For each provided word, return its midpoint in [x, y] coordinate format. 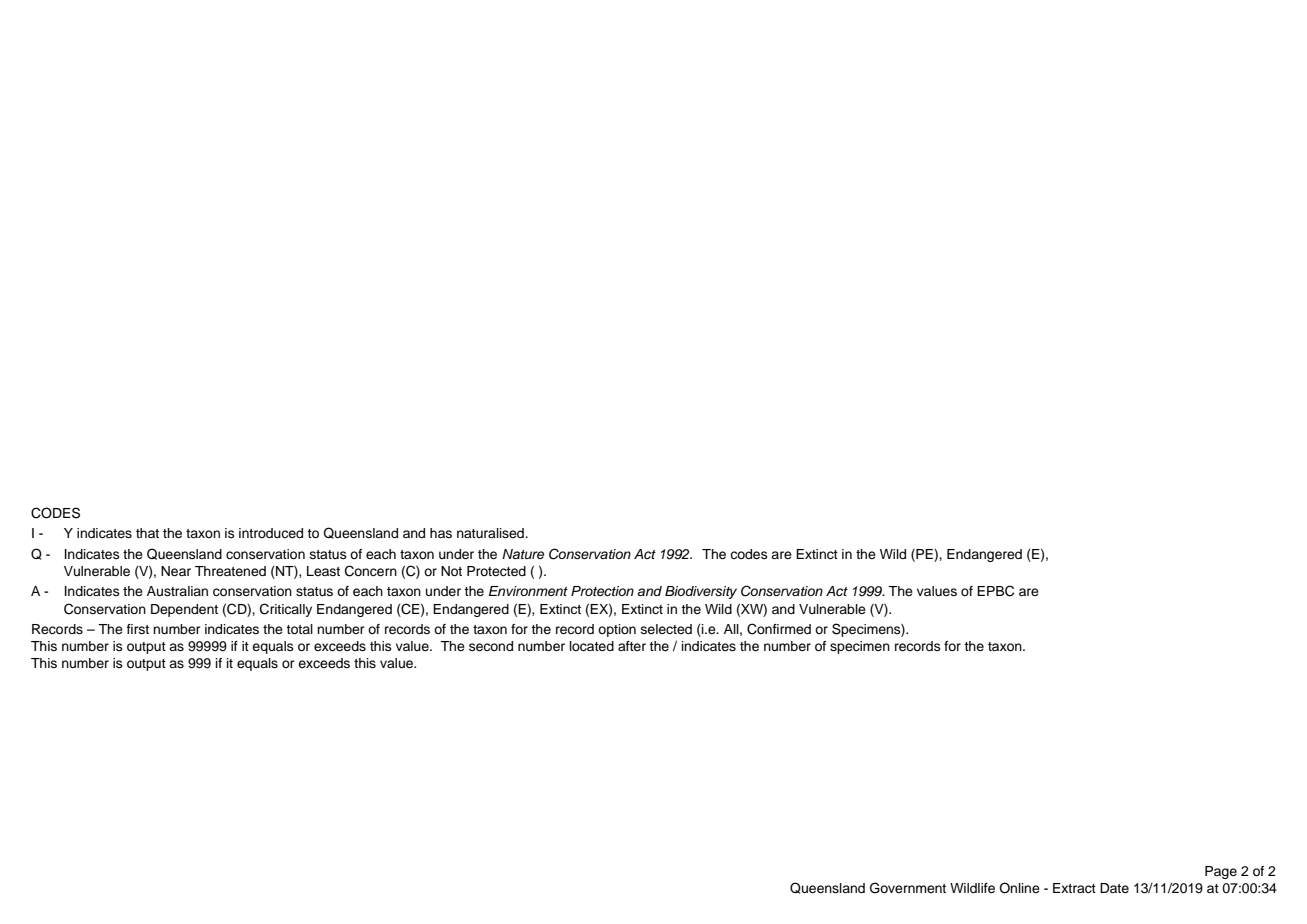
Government [908, 888]
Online [1019, 888]
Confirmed [779, 629]
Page [1221, 872]
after [632, 646]
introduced [271, 533]
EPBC [995, 591]
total [299, 629]
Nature [523, 554]
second [491, 646]
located [592, 646]
